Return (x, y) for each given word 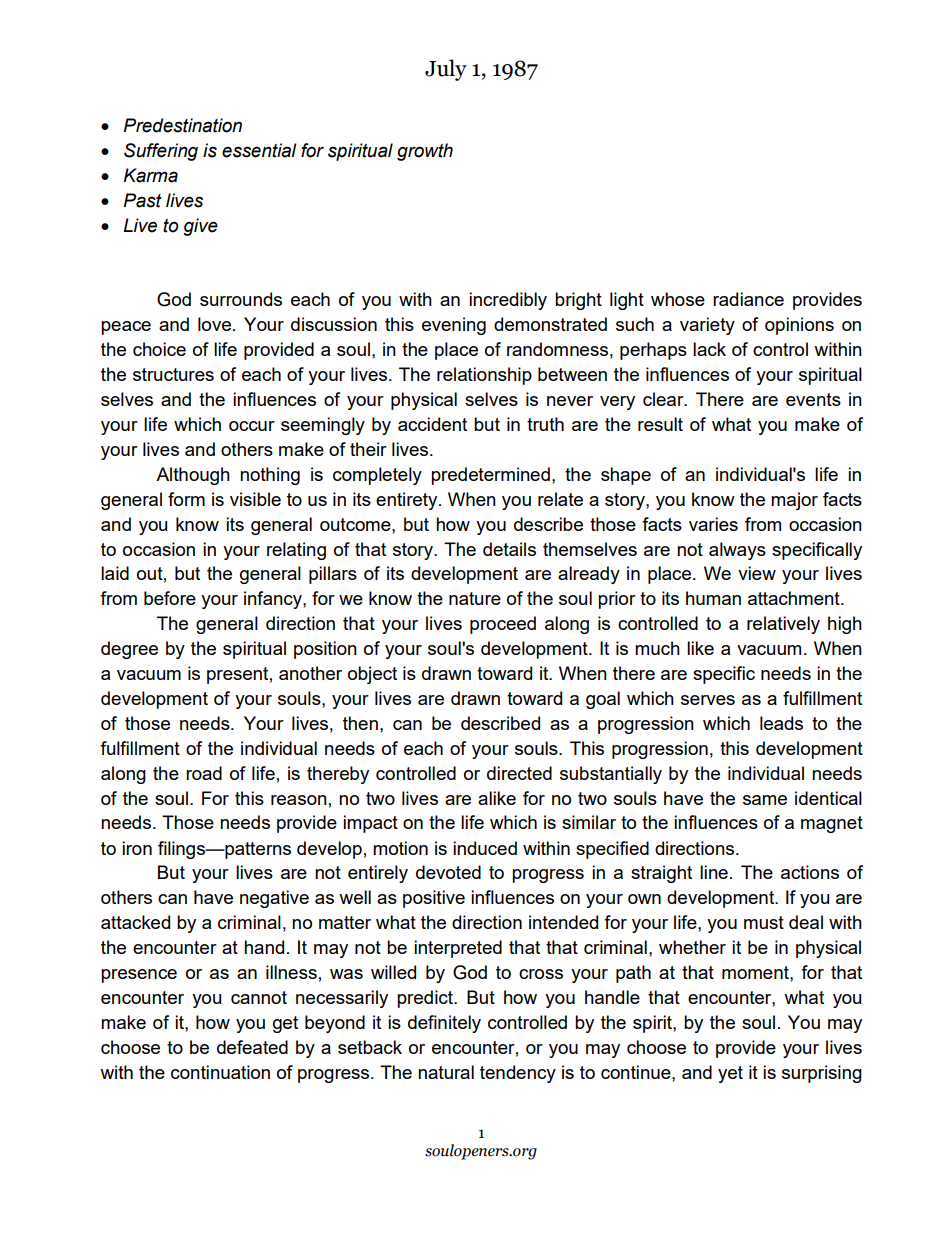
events (813, 399)
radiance (748, 299)
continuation (220, 1072)
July (446, 70)
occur (252, 426)
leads (781, 723)
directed (519, 773)
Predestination (182, 125)
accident (432, 424)
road (204, 773)
